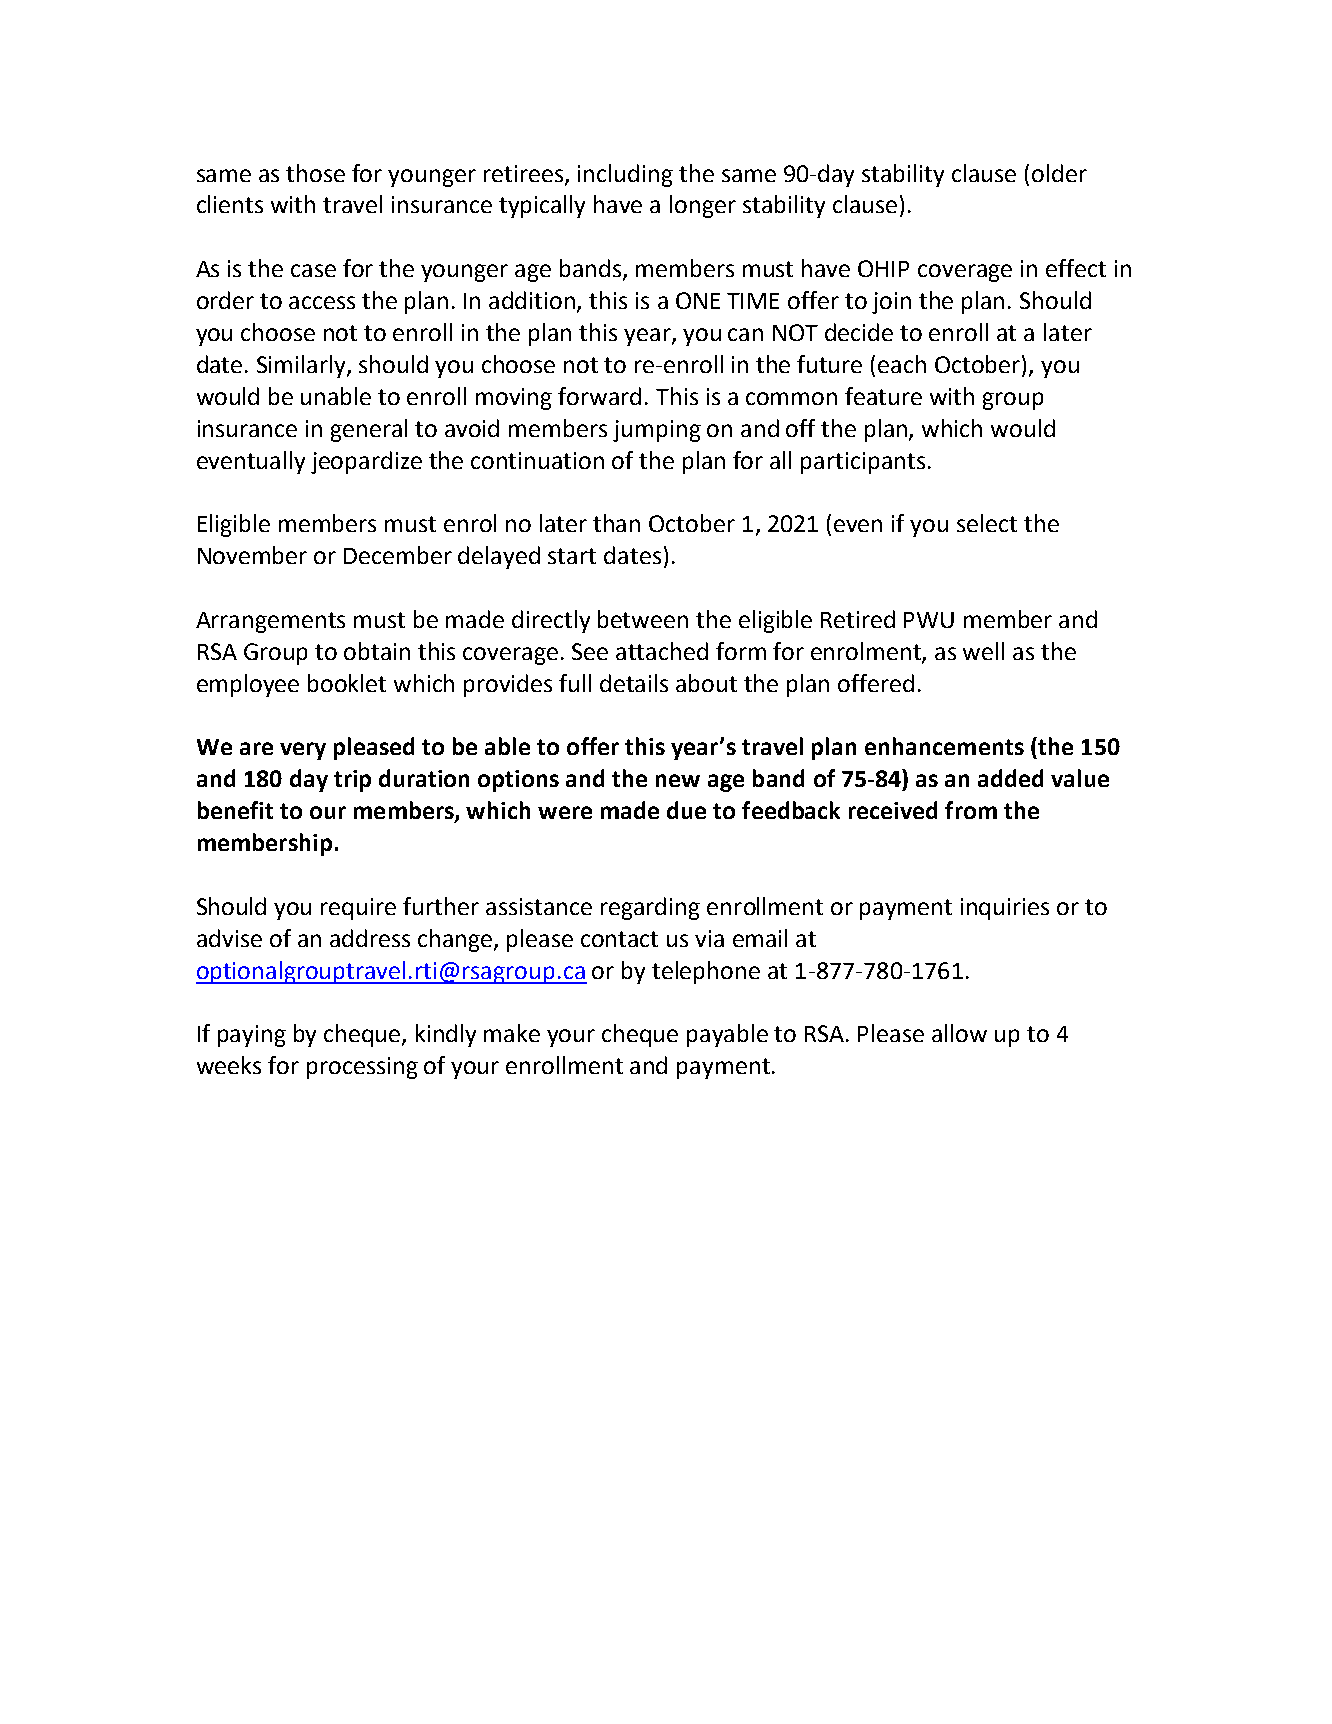  I want to click on jeopardize, so click(366, 462).
